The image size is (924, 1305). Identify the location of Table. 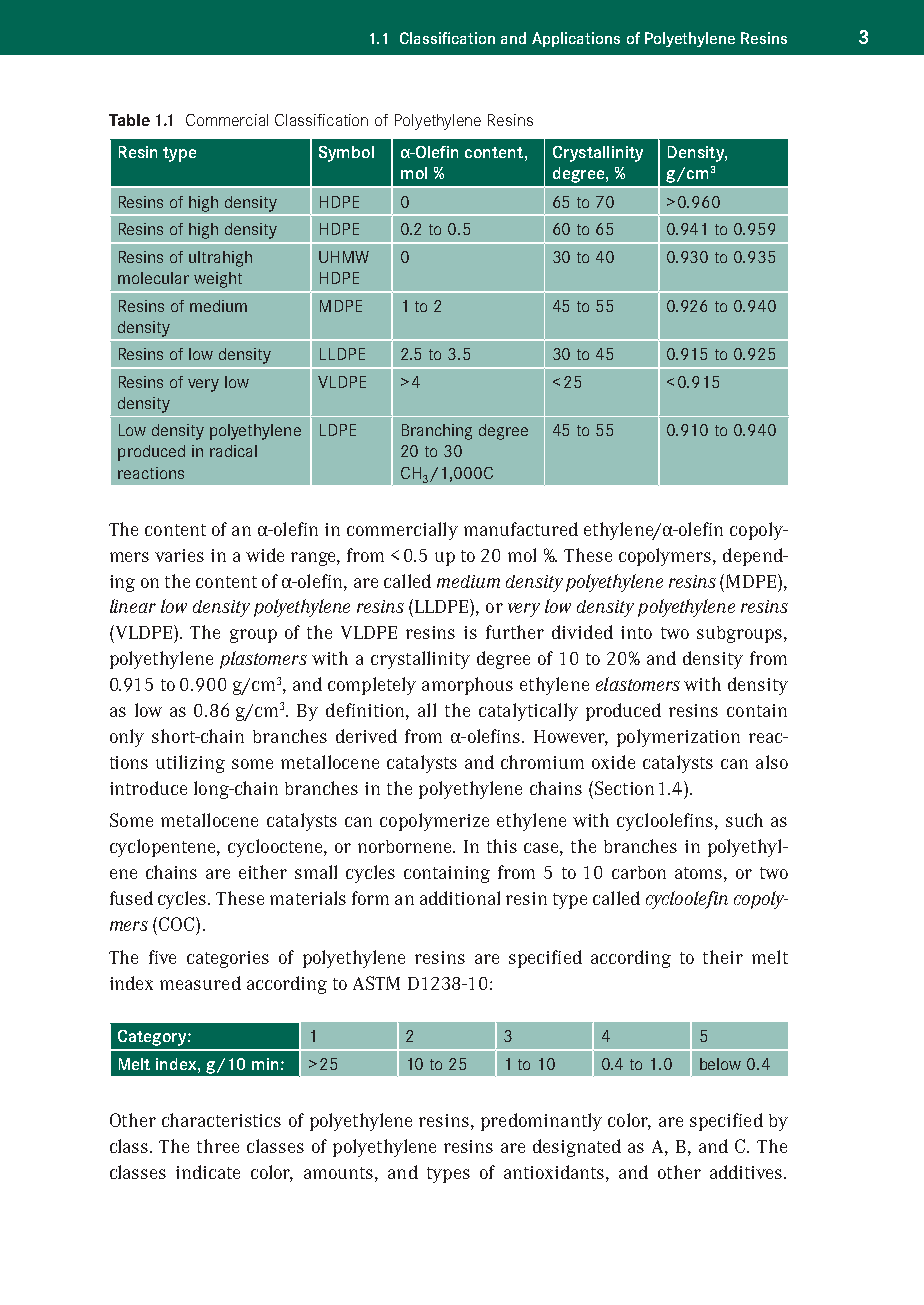
(129, 120).
